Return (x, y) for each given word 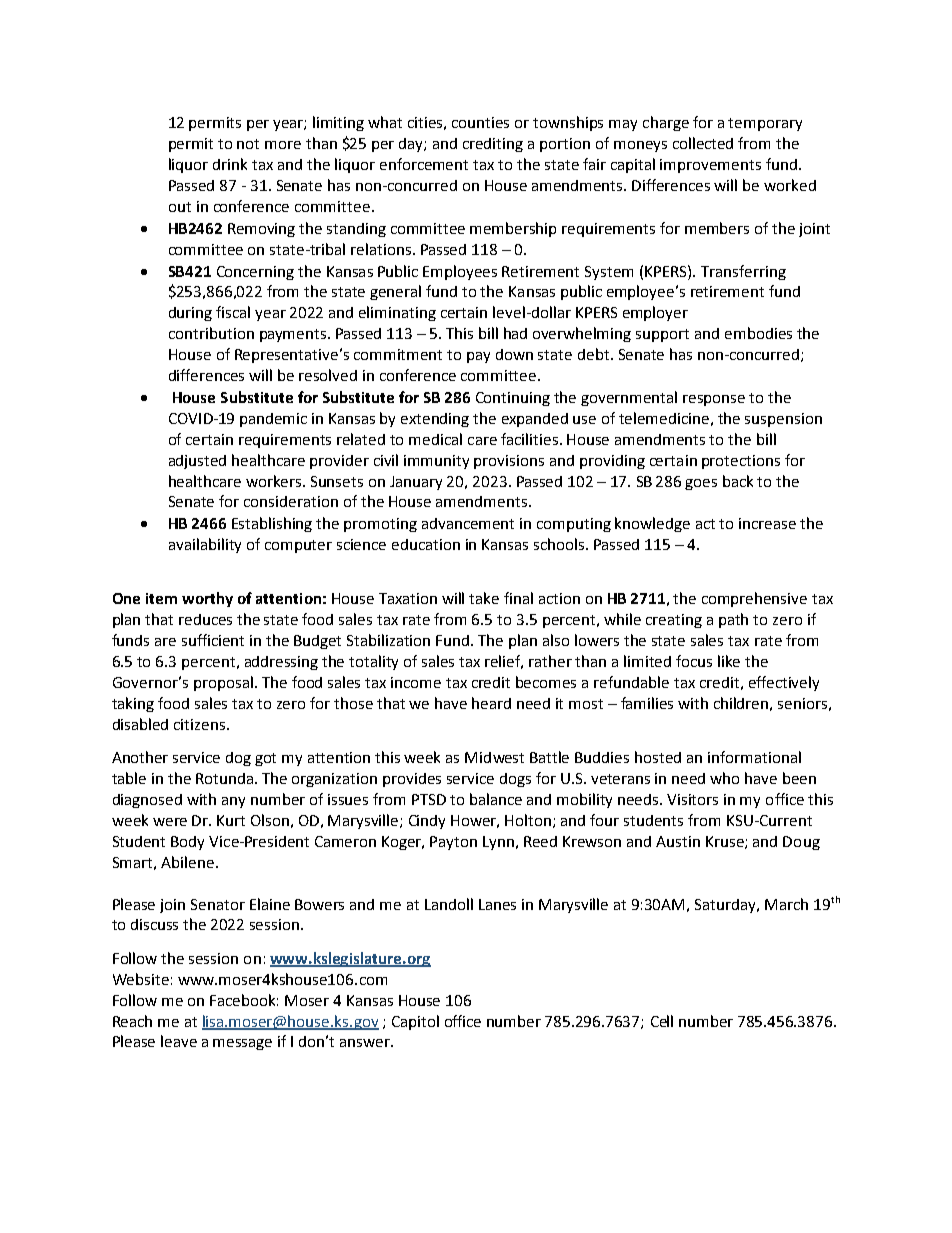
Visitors (692, 799)
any (233, 802)
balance (496, 799)
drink (230, 164)
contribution (211, 333)
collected (703, 143)
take (484, 598)
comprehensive (754, 599)
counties (480, 122)
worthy (207, 599)
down (514, 354)
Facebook (244, 1000)
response (714, 400)
